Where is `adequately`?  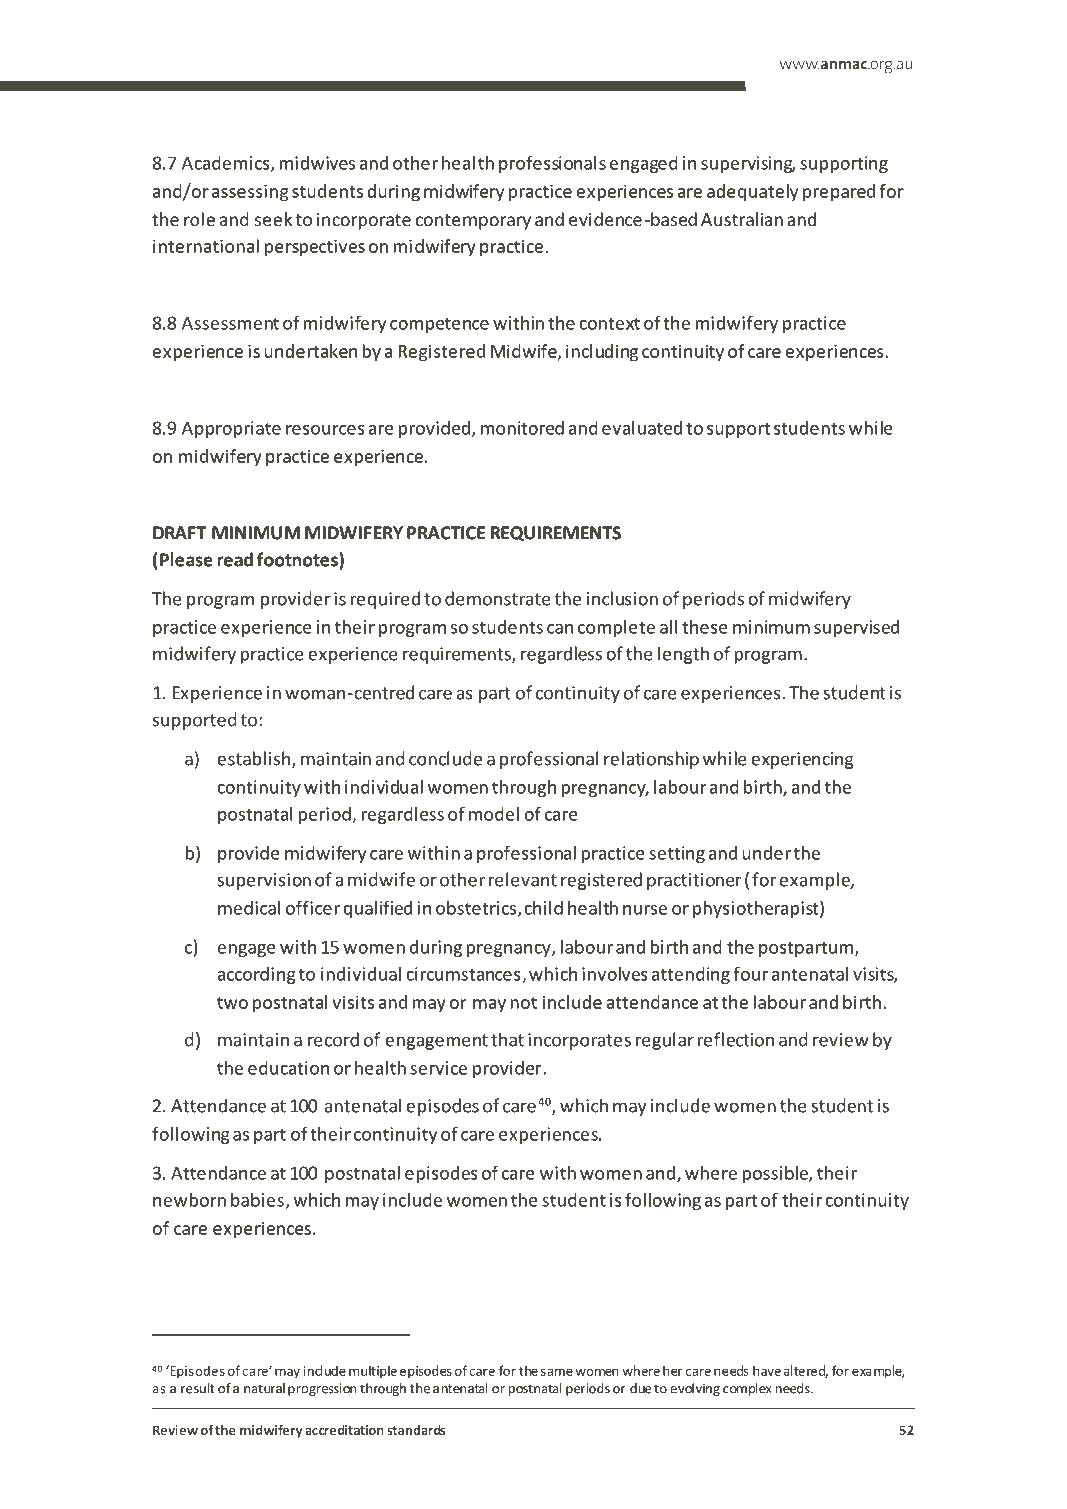
adequately is located at coordinates (752, 193).
